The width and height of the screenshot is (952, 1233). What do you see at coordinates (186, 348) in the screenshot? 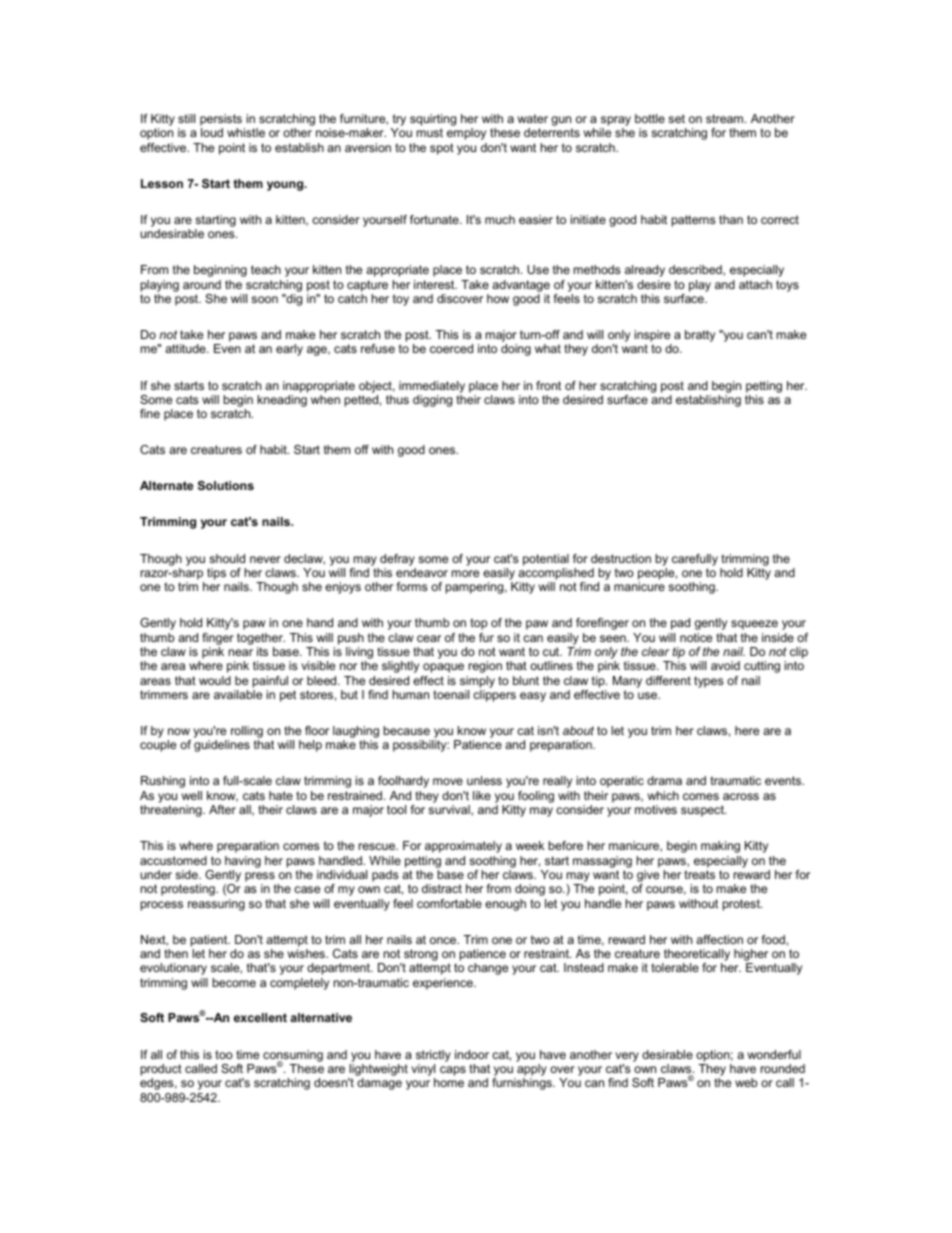
I see `attitude` at bounding box center [186, 348].
